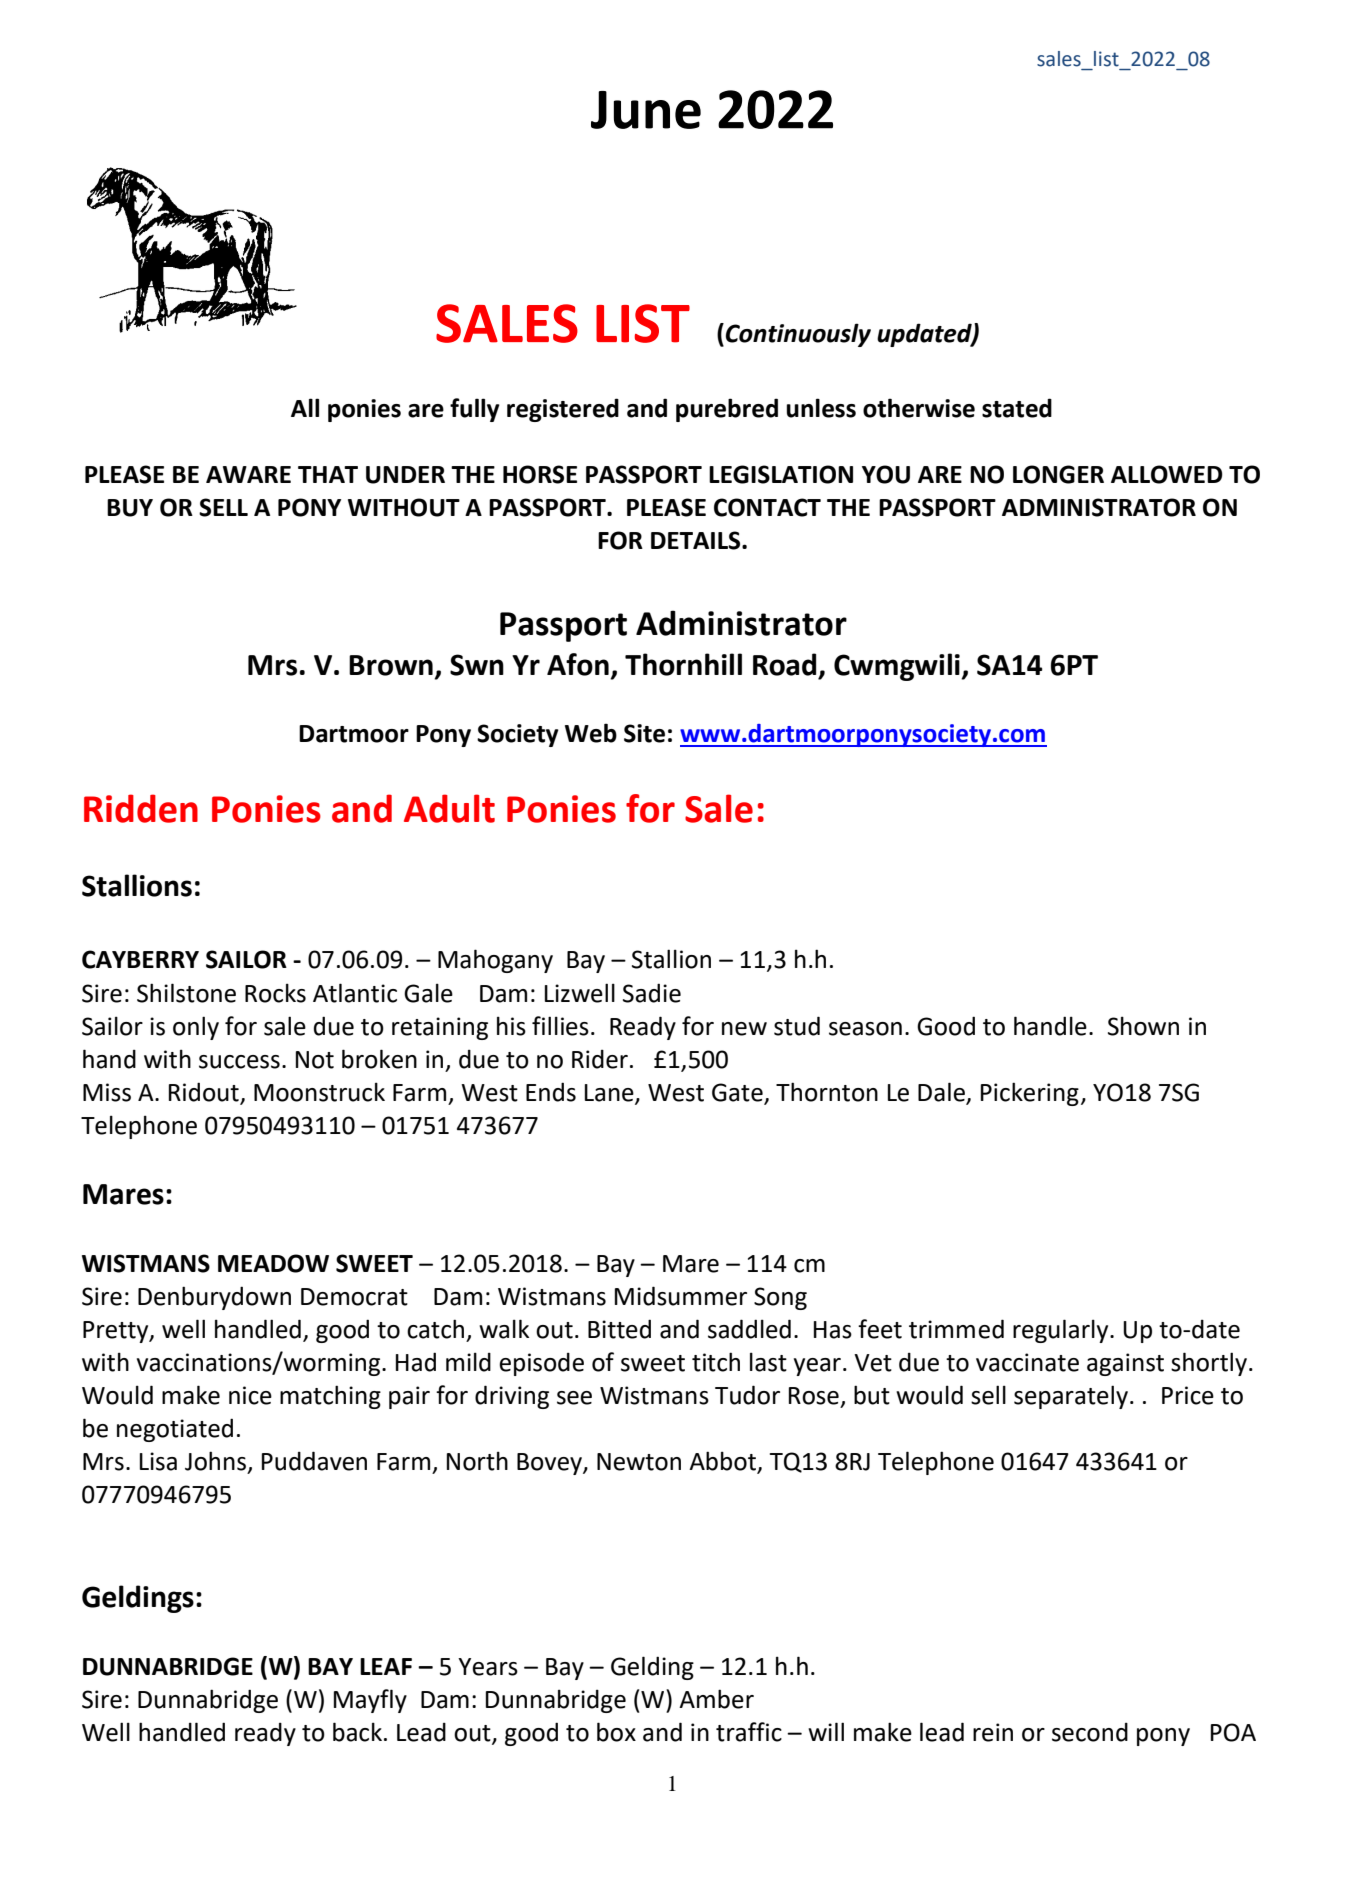 This page has height=1902, width=1345. Describe the element at coordinates (697, 540) in the page. I see `DETAILS` at that location.
